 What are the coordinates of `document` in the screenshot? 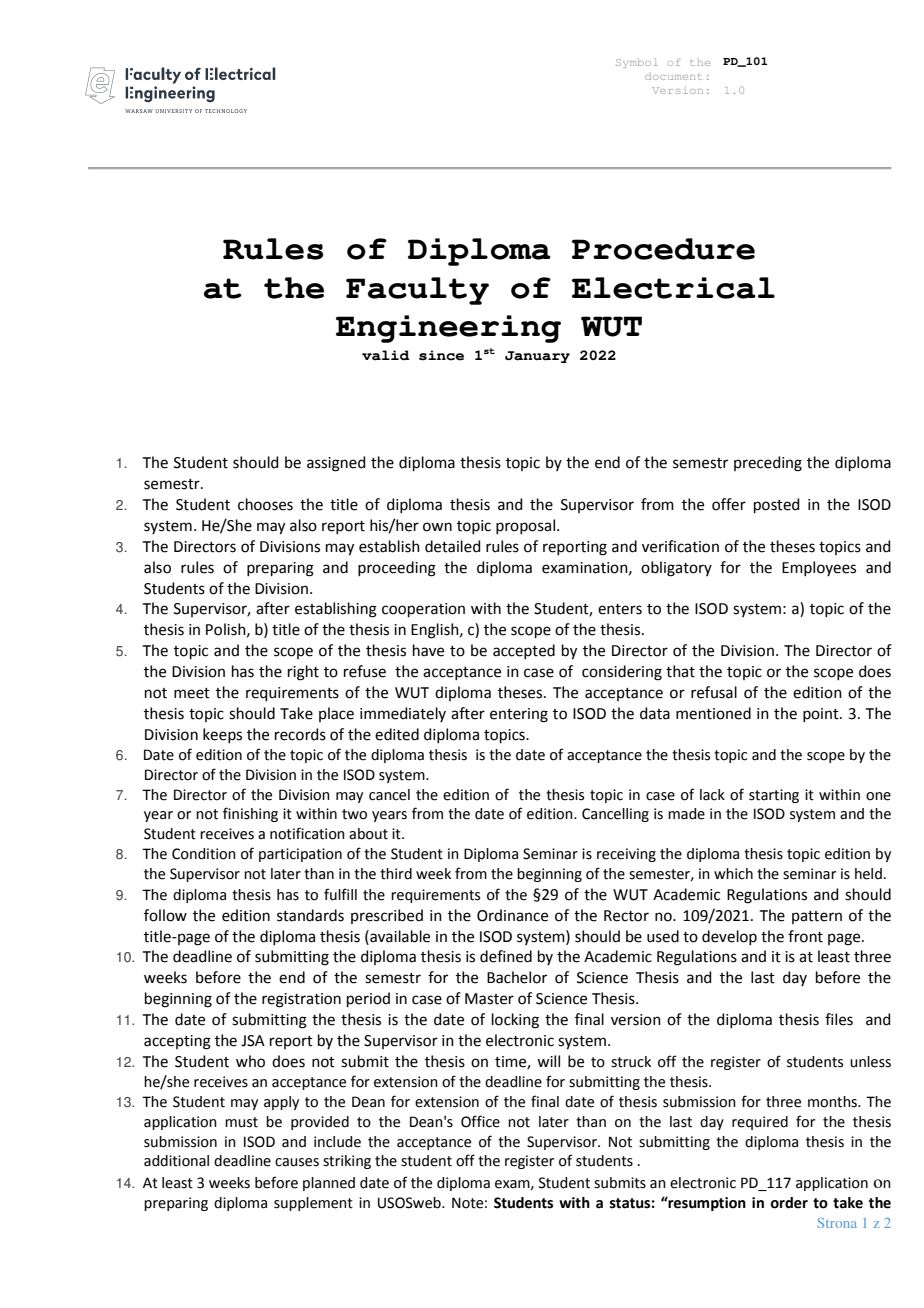 It's located at (674, 76).
